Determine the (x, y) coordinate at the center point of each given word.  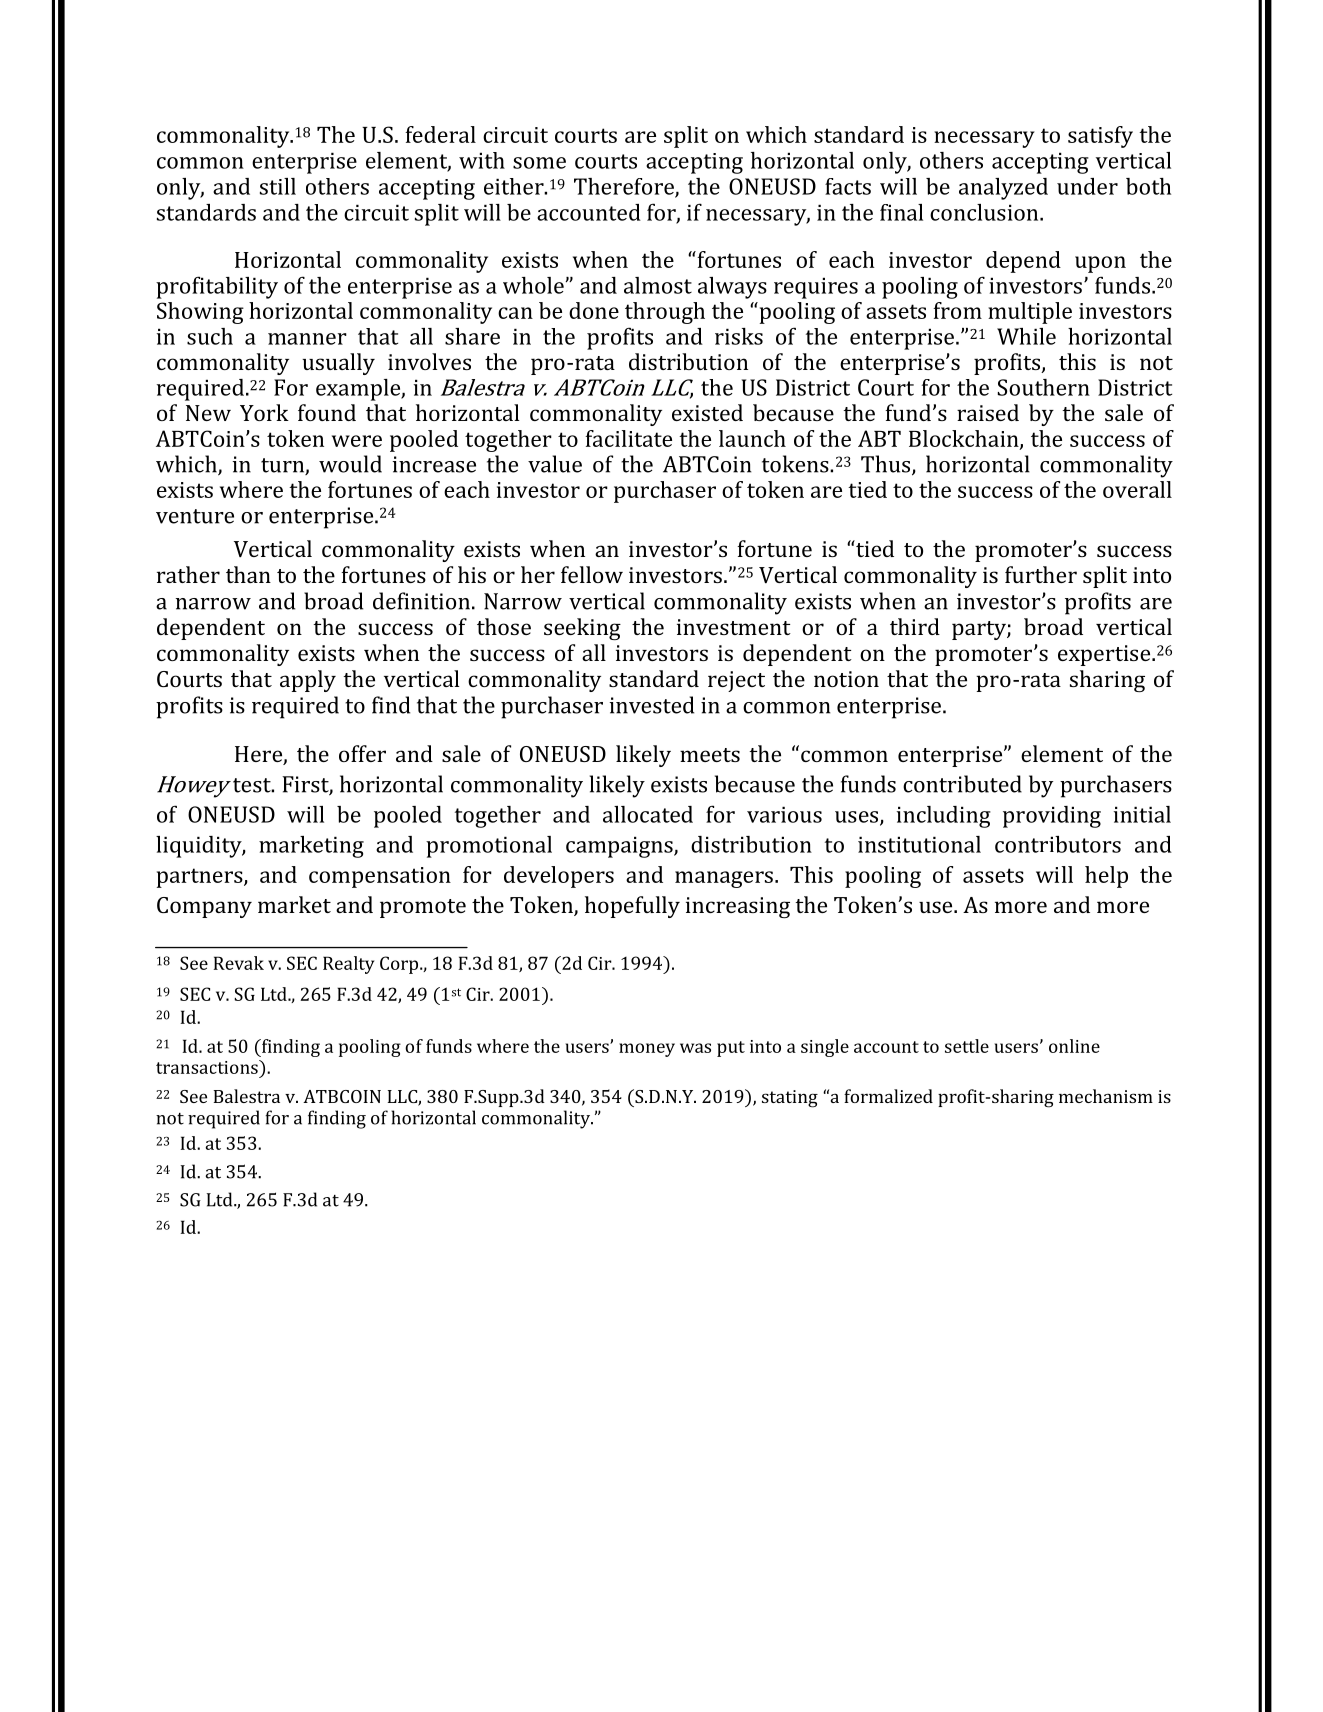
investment (734, 627)
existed (707, 412)
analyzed (1003, 189)
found (327, 412)
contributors (1058, 844)
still (278, 186)
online (1074, 1046)
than (248, 574)
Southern (1044, 387)
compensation (380, 877)
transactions (208, 1067)
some (539, 163)
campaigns (620, 847)
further (1041, 574)
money (647, 1050)
